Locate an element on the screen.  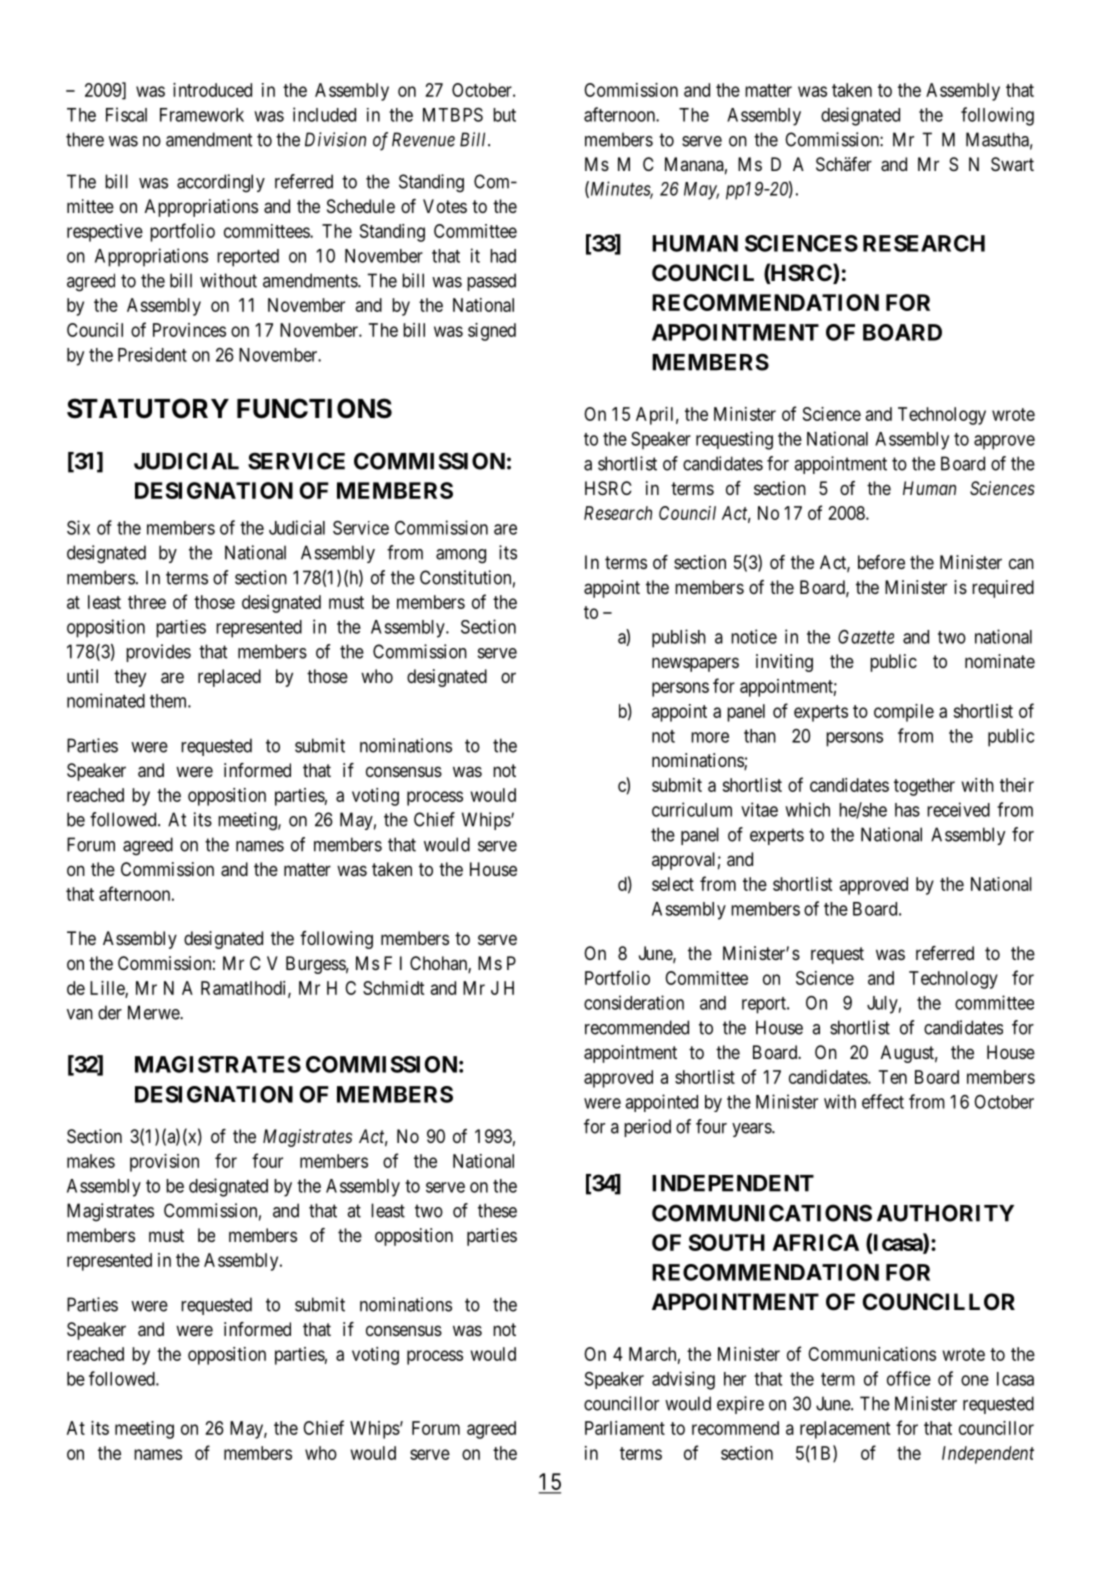
but is located at coordinates (504, 115).
